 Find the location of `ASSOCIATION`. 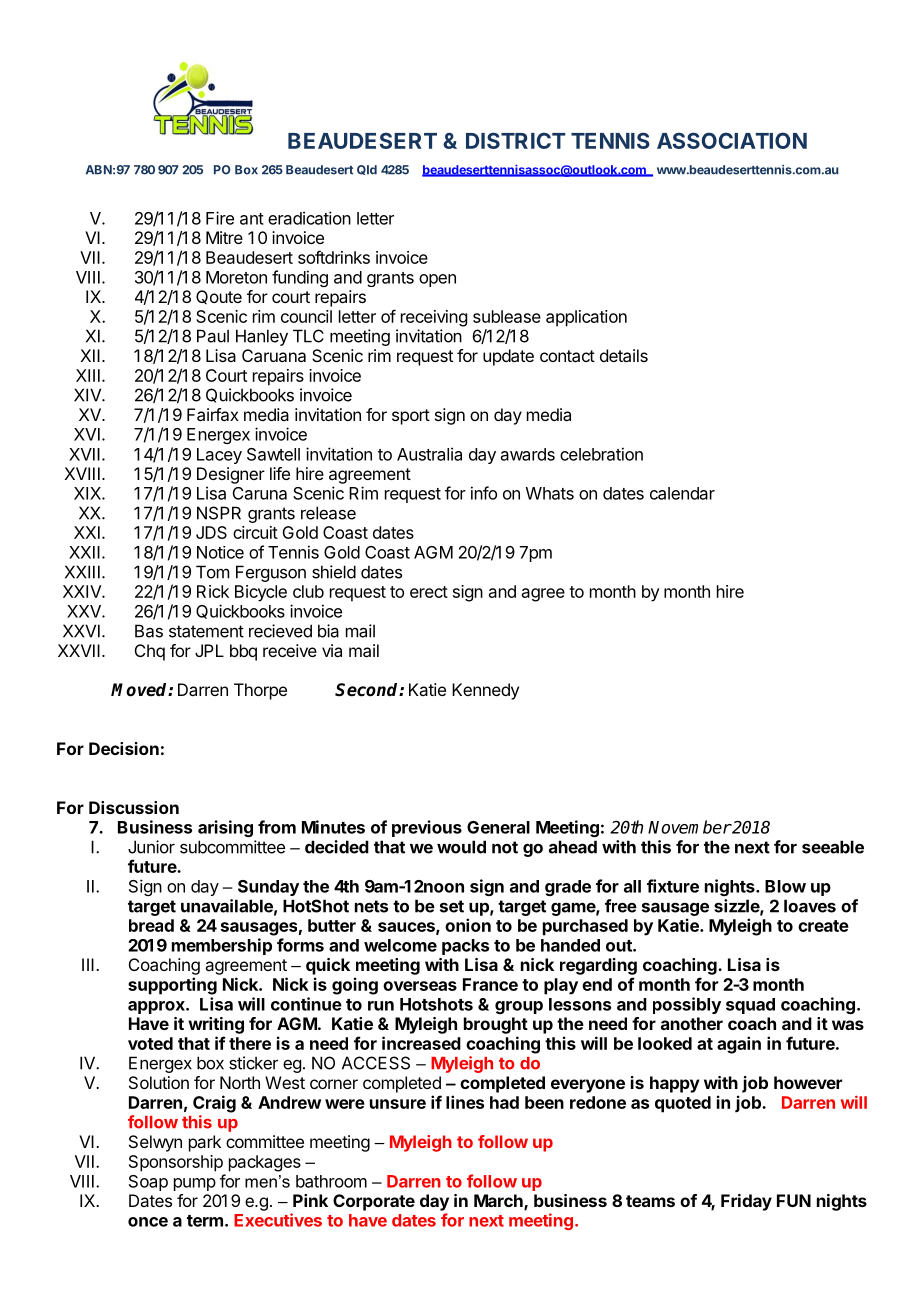

ASSOCIATION is located at coordinates (732, 140).
